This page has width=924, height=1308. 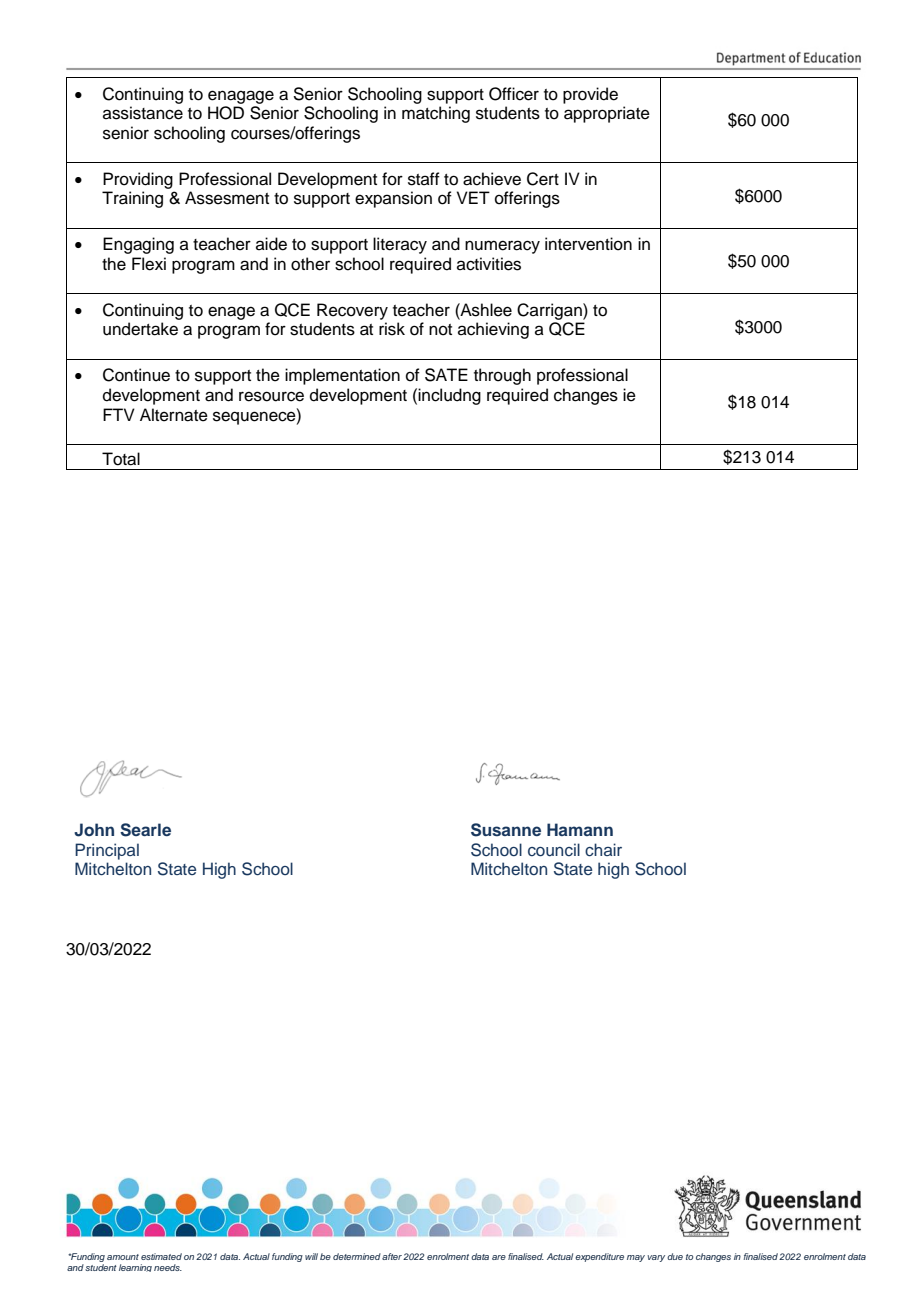 I want to click on Searle, so click(x=145, y=830).
